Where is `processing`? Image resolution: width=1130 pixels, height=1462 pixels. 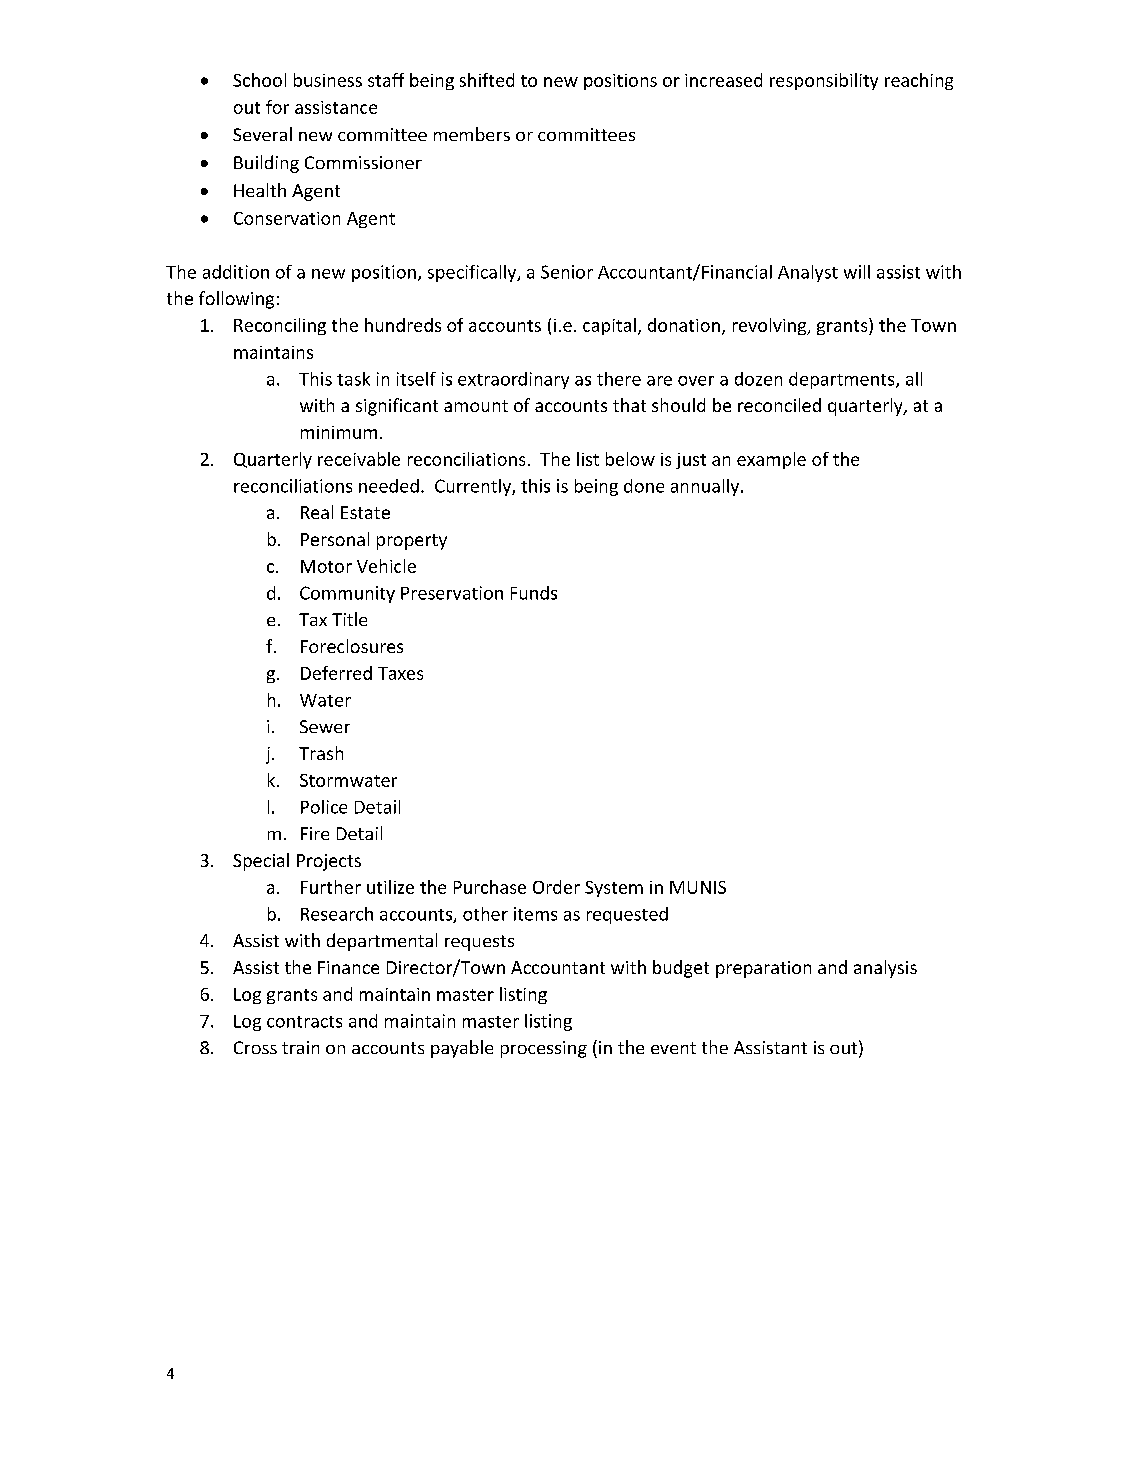 processing is located at coordinates (544, 1049).
